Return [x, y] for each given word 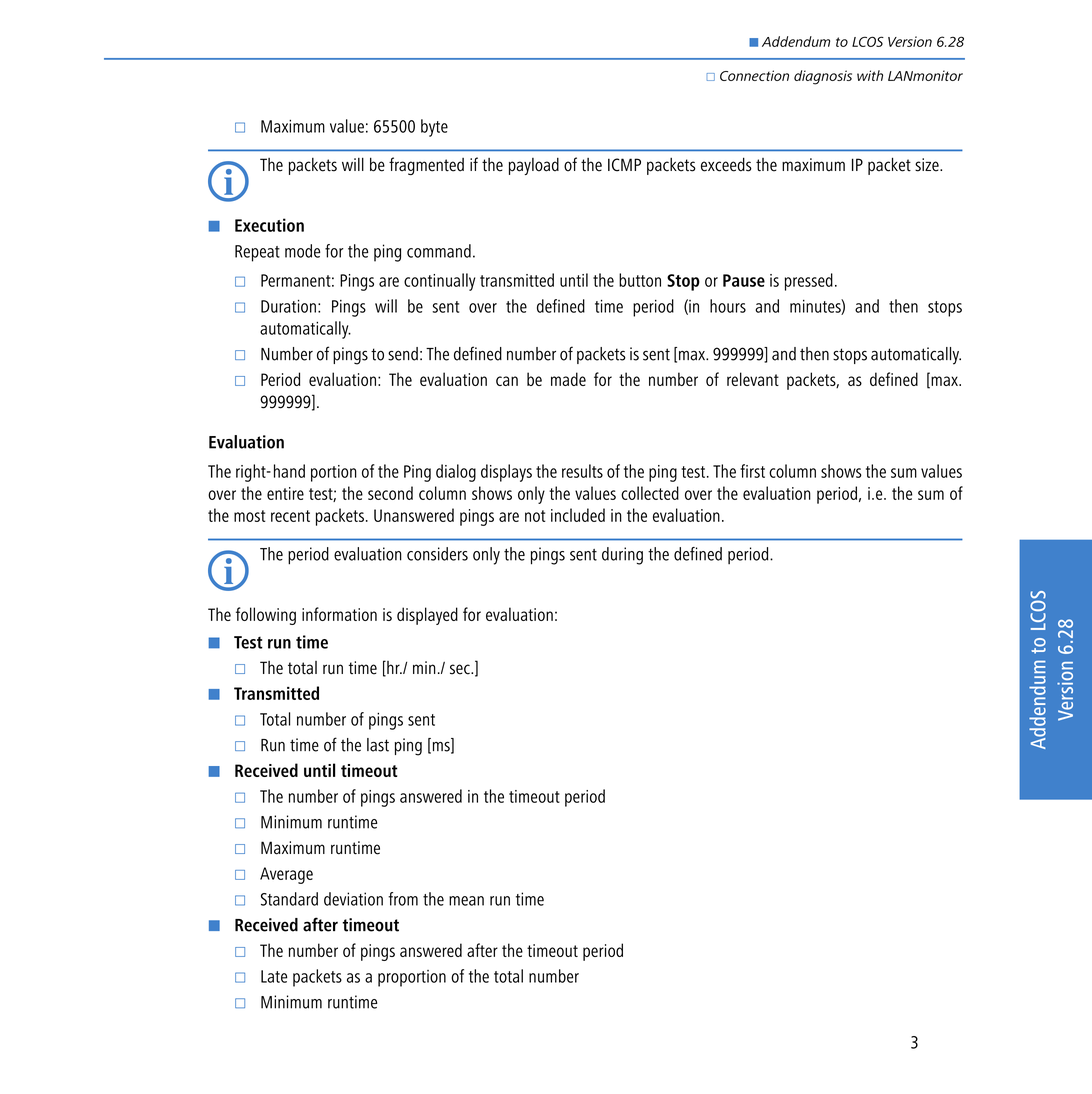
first [752, 471]
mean [466, 901]
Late [274, 976]
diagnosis [823, 77]
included [578, 515]
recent [290, 516]
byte [434, 128]
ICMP [624, 165]
